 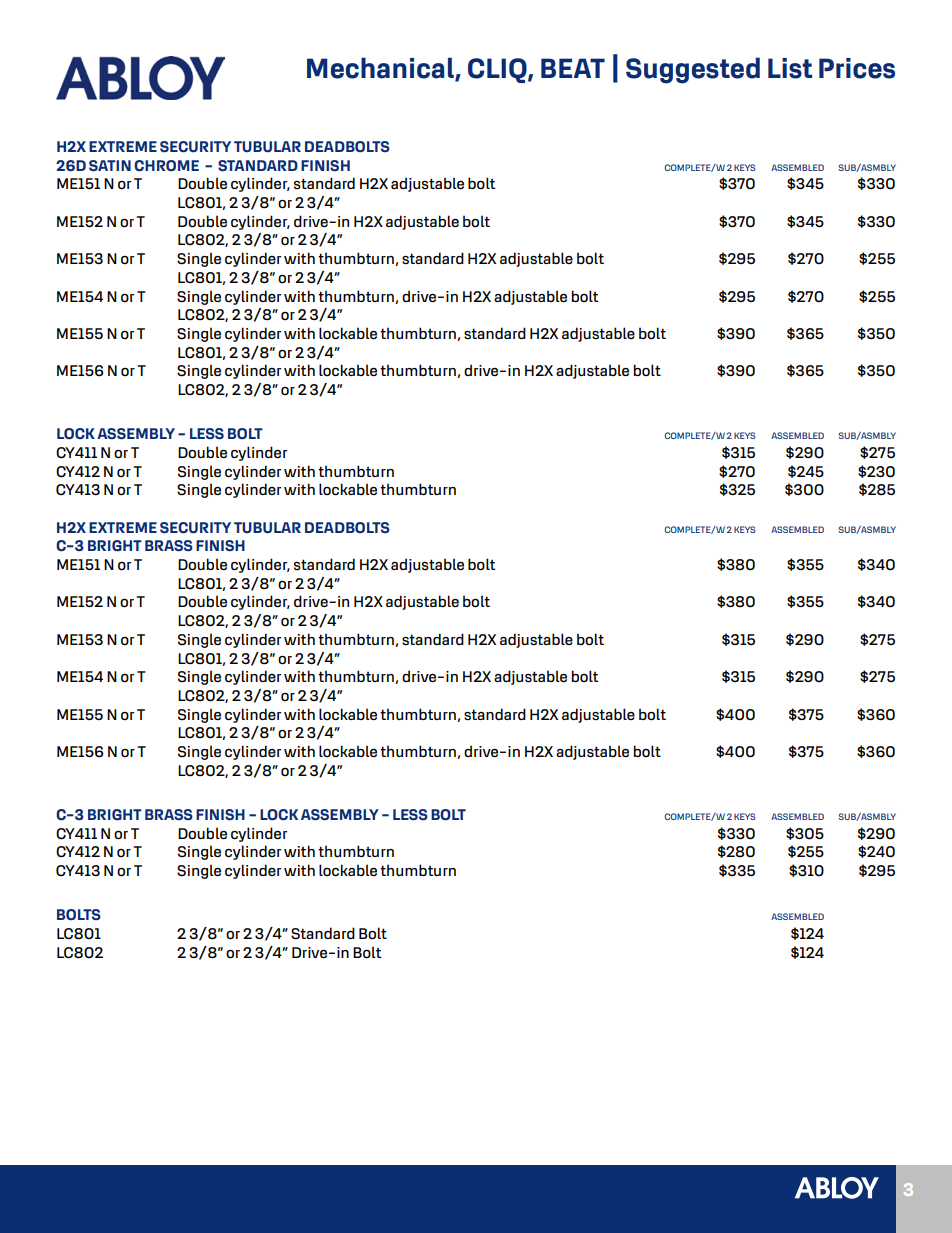 What do you see at coordinates (790, 68) in the image?
I see `List` at bounding box center [790, 68].
